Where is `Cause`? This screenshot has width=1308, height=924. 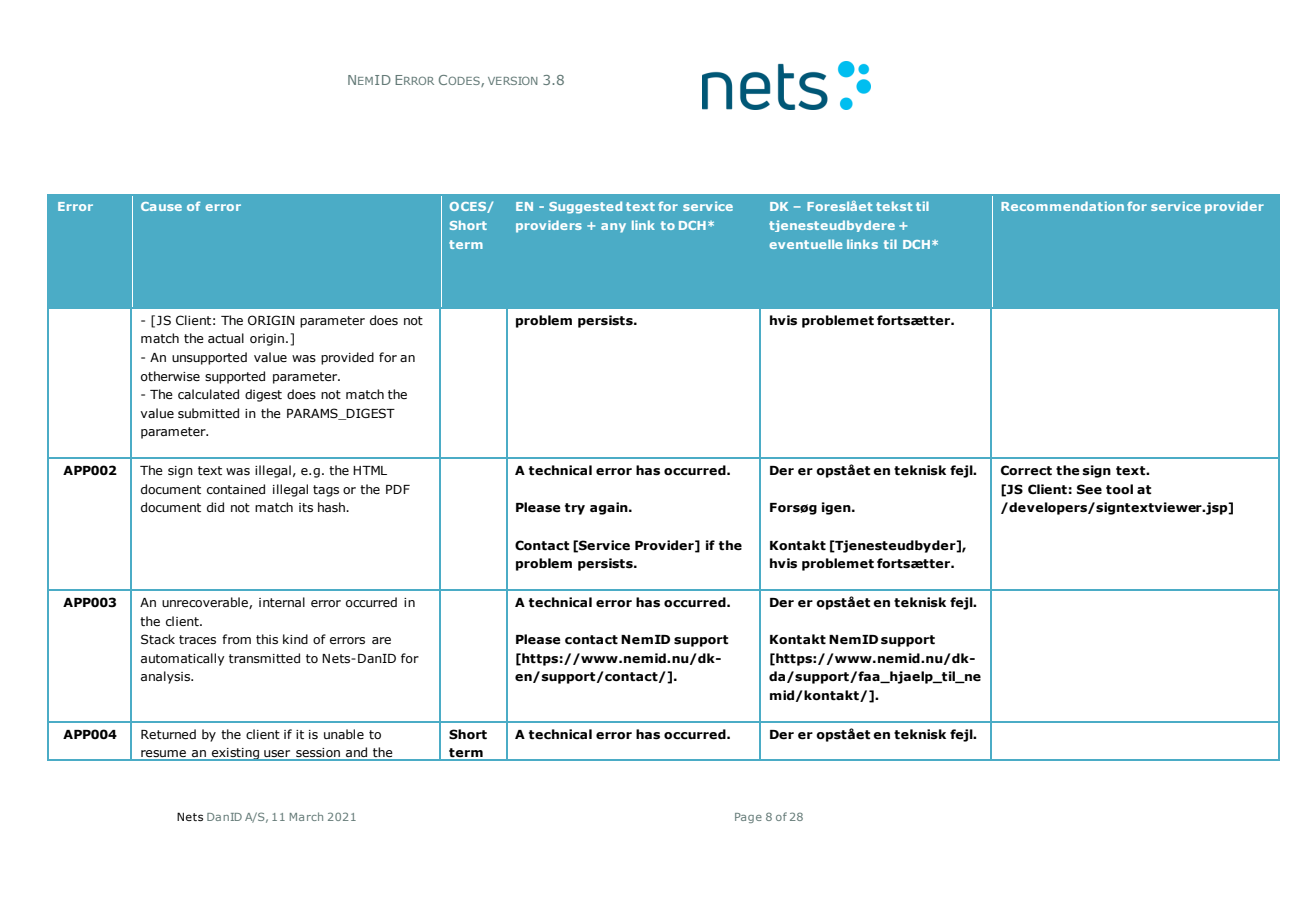
Cause is located at coordinates (161, 206).
